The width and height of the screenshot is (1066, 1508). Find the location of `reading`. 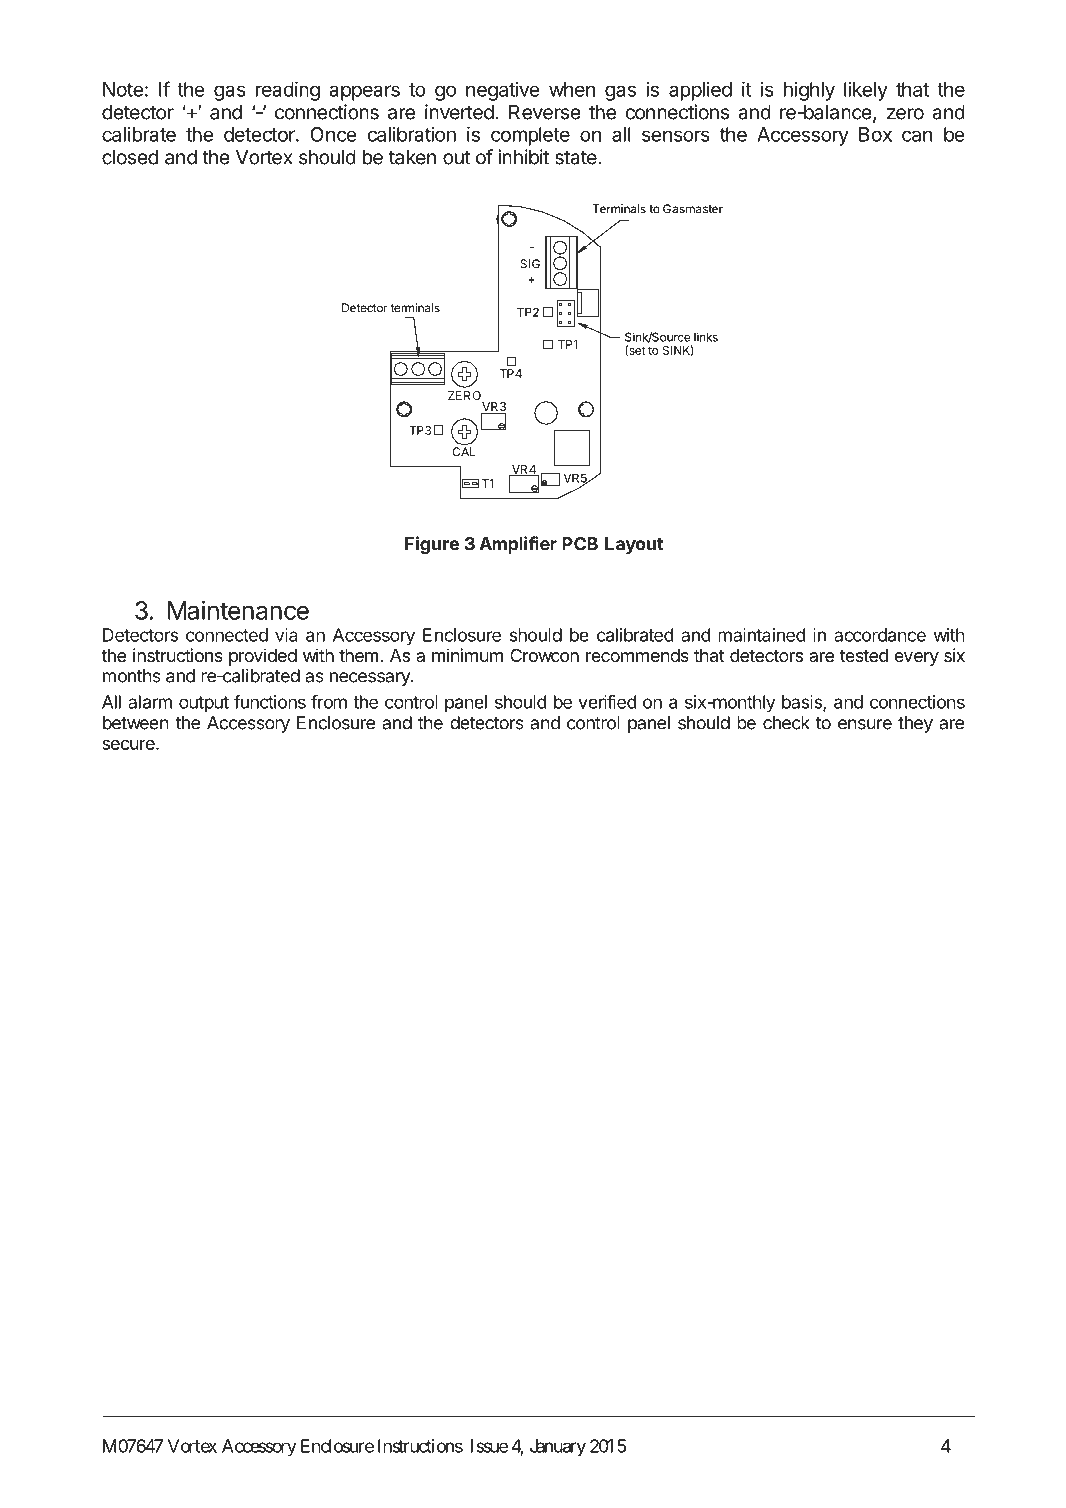

reading is located at coordinates (288, 91).
